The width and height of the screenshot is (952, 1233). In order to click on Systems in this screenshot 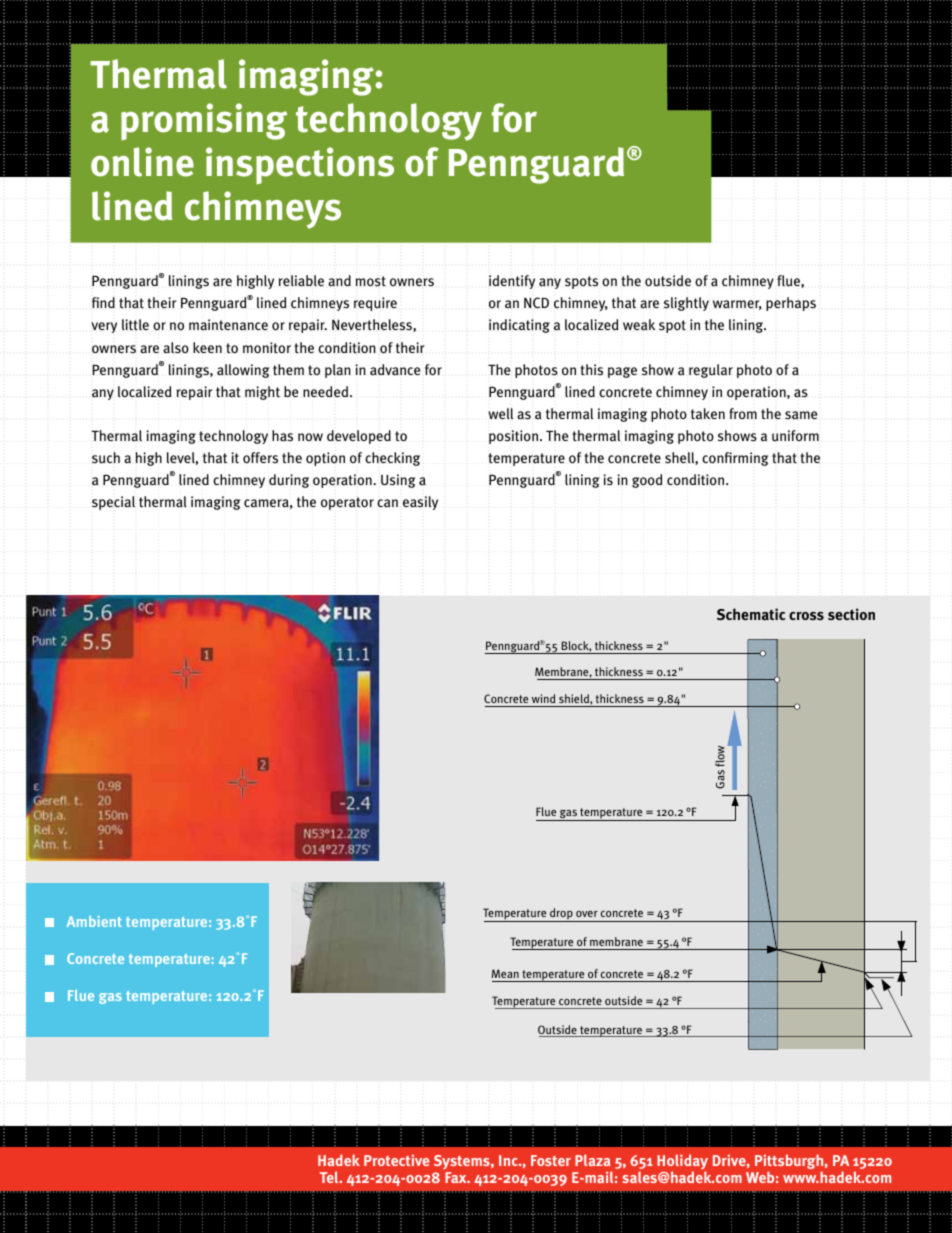, I will do `click(463, 1164)`.
